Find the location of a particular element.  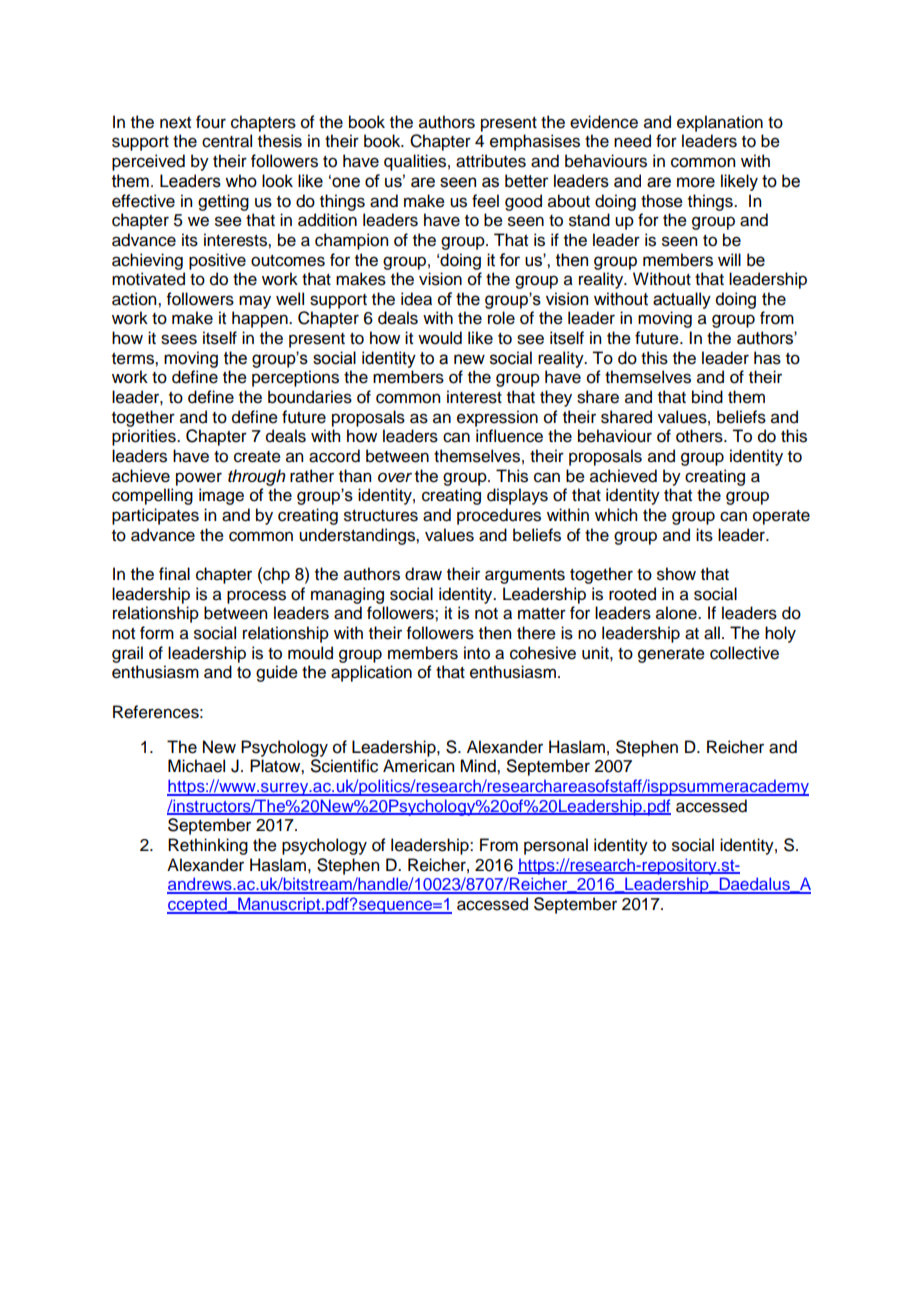

power is located at coordinates (199, 479).
